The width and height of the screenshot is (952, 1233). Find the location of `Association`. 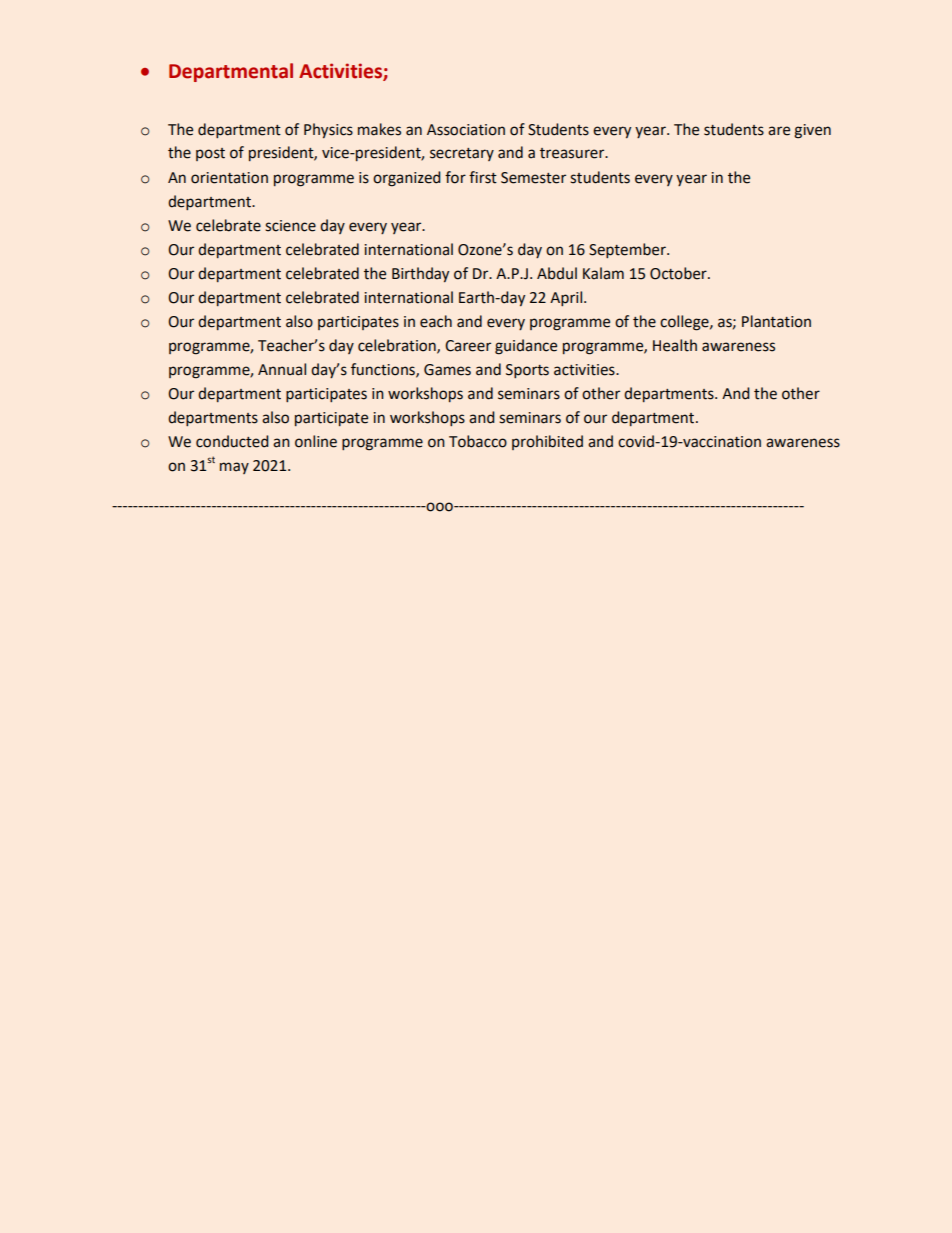

Association is located at coordinates (466, 130).
